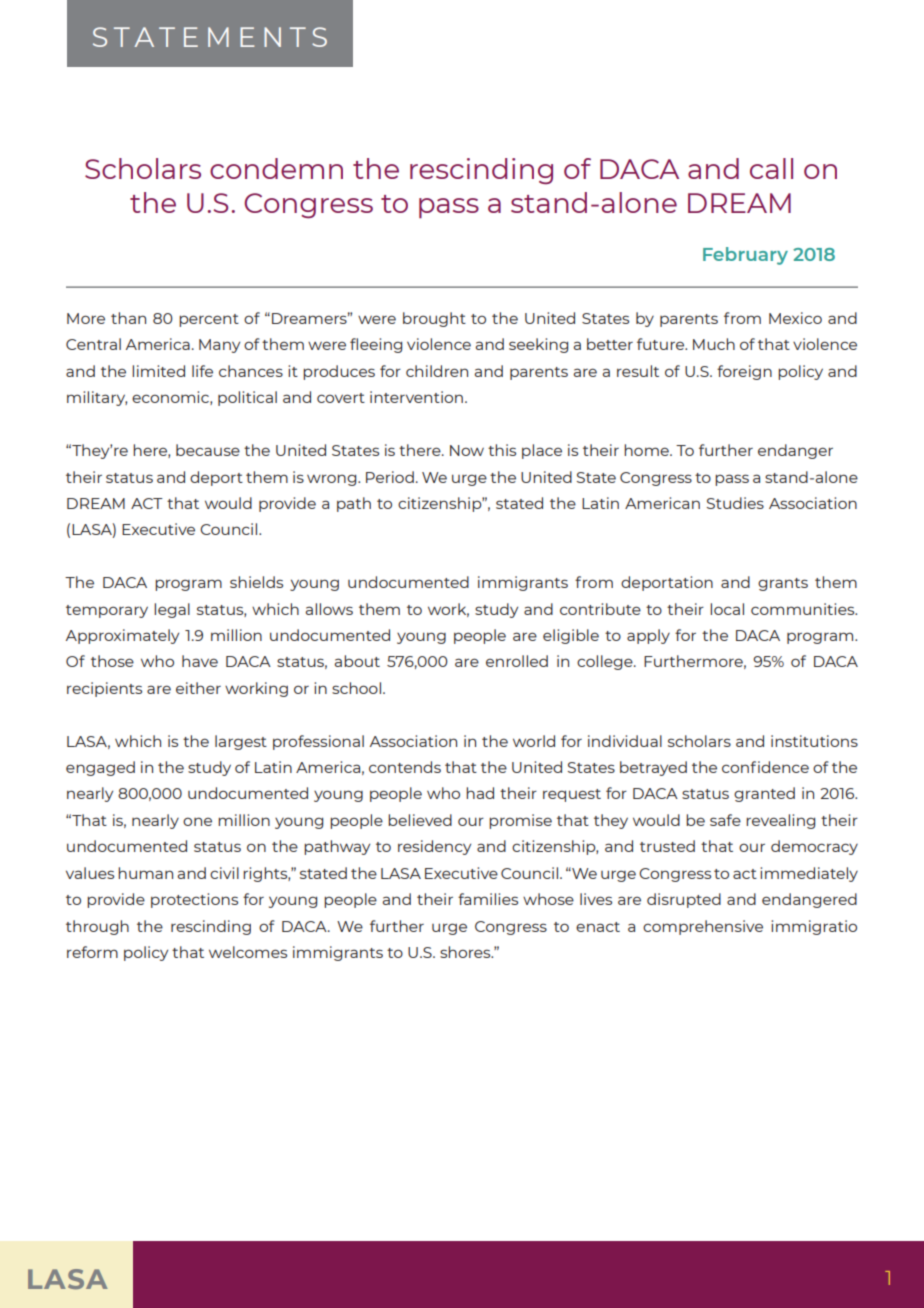 This image has width=924, height=1308. I want to click on allows, so click(329, 609).
